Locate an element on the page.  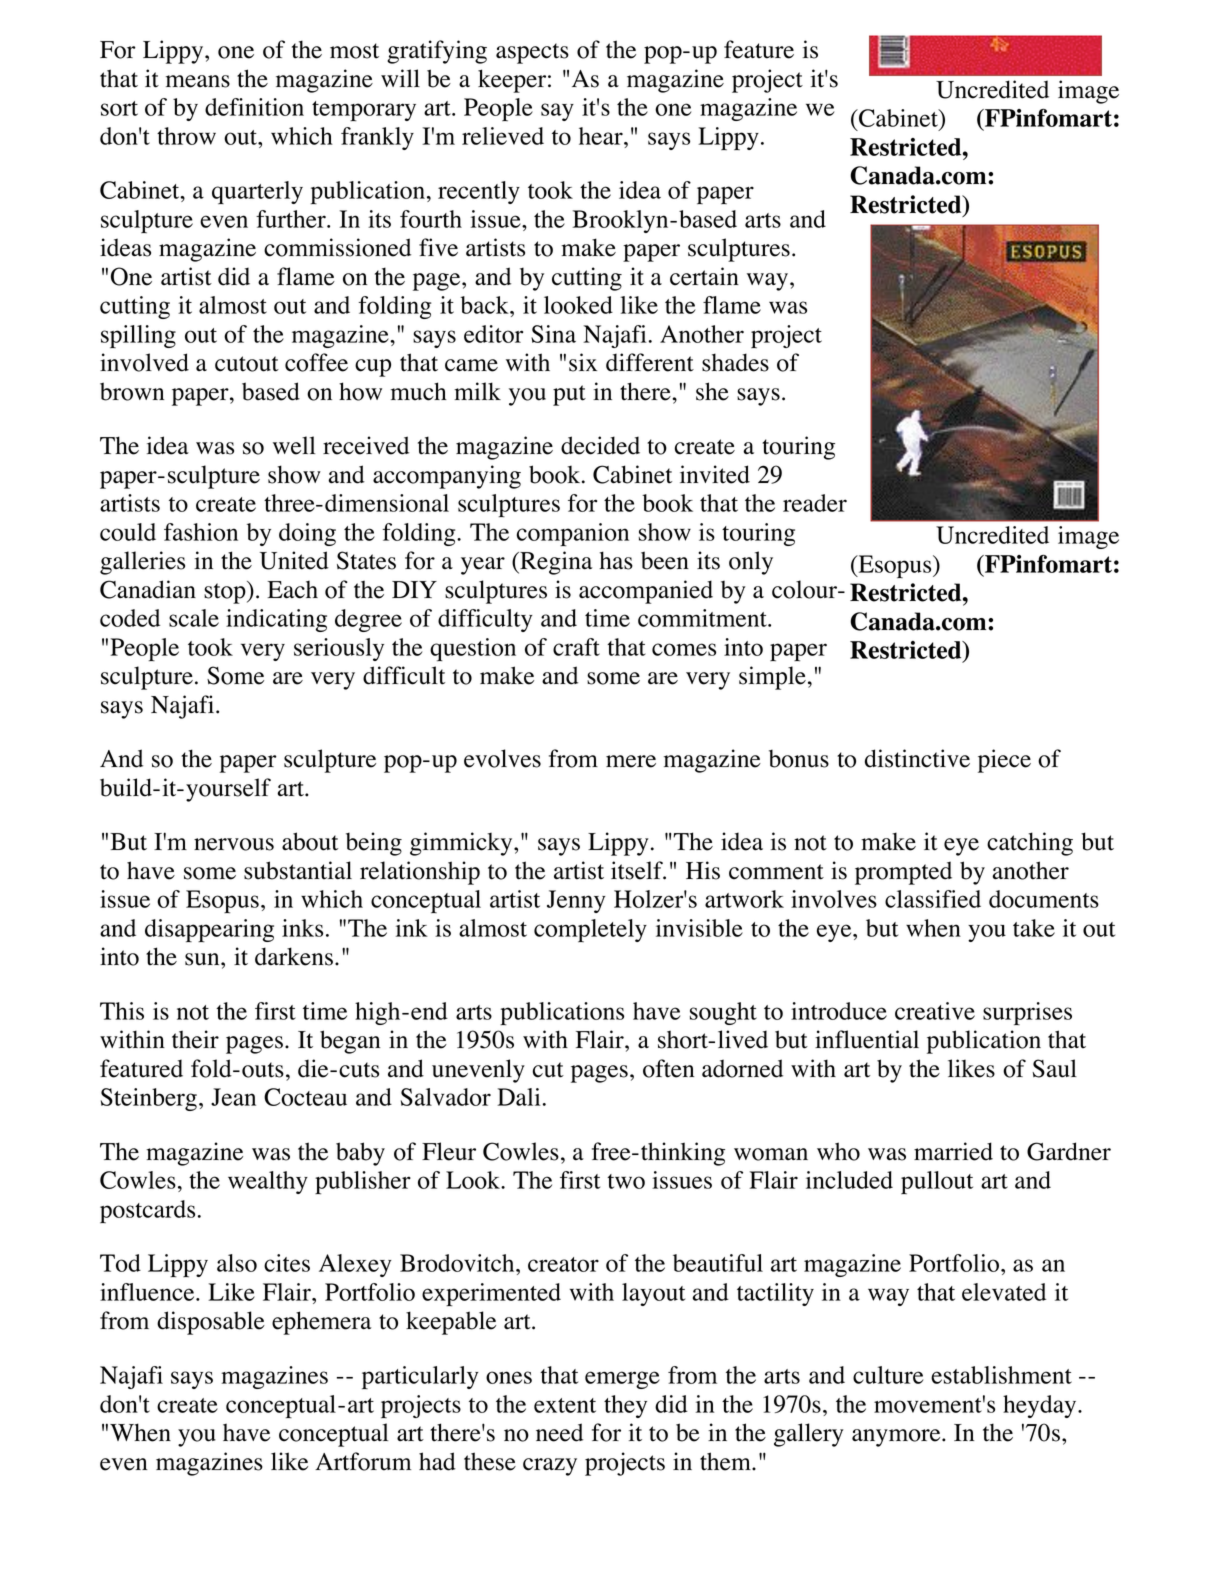
hear is located at coordinates (602, 136).
